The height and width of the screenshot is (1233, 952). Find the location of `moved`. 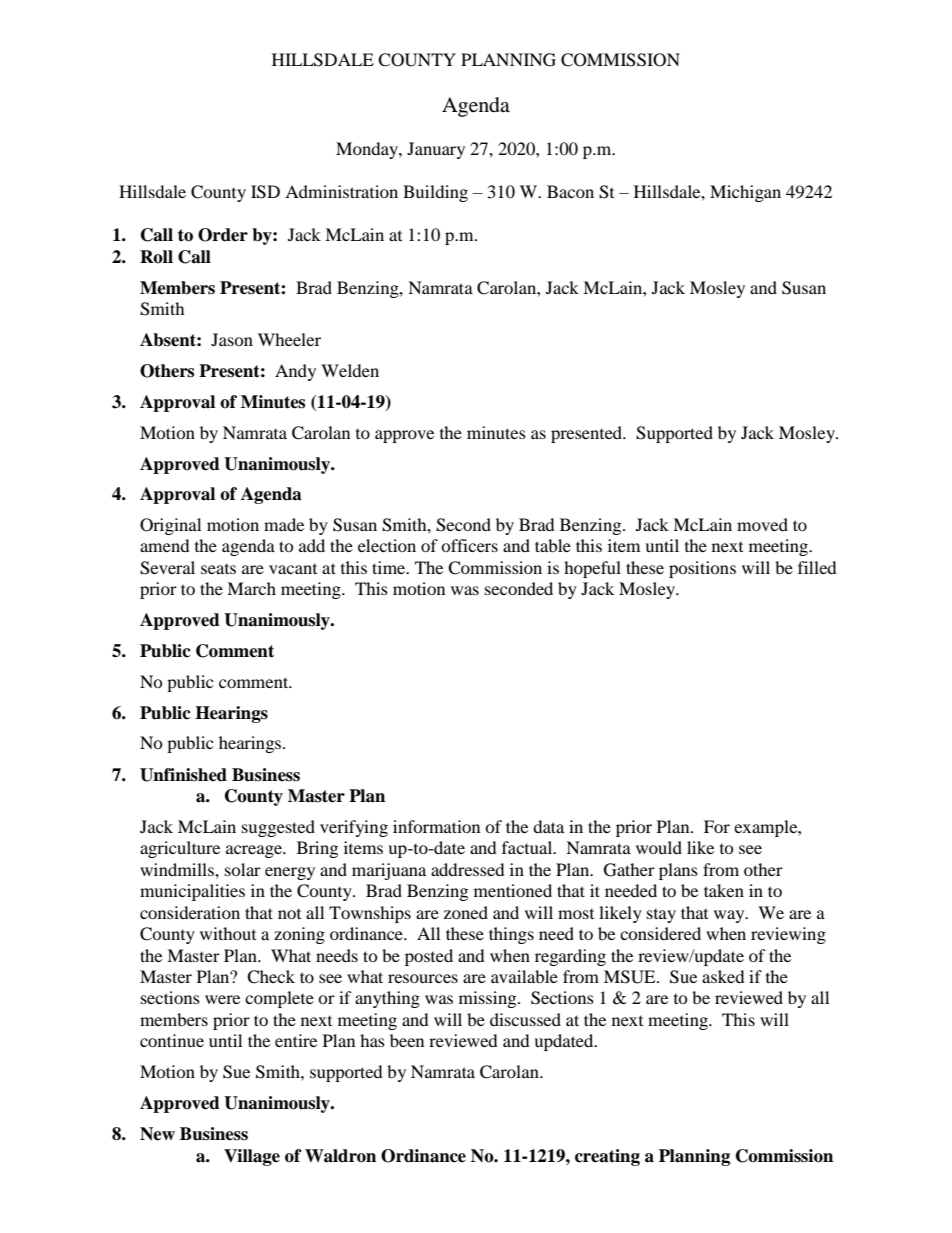

moved is located at coordinates (762, 524).
